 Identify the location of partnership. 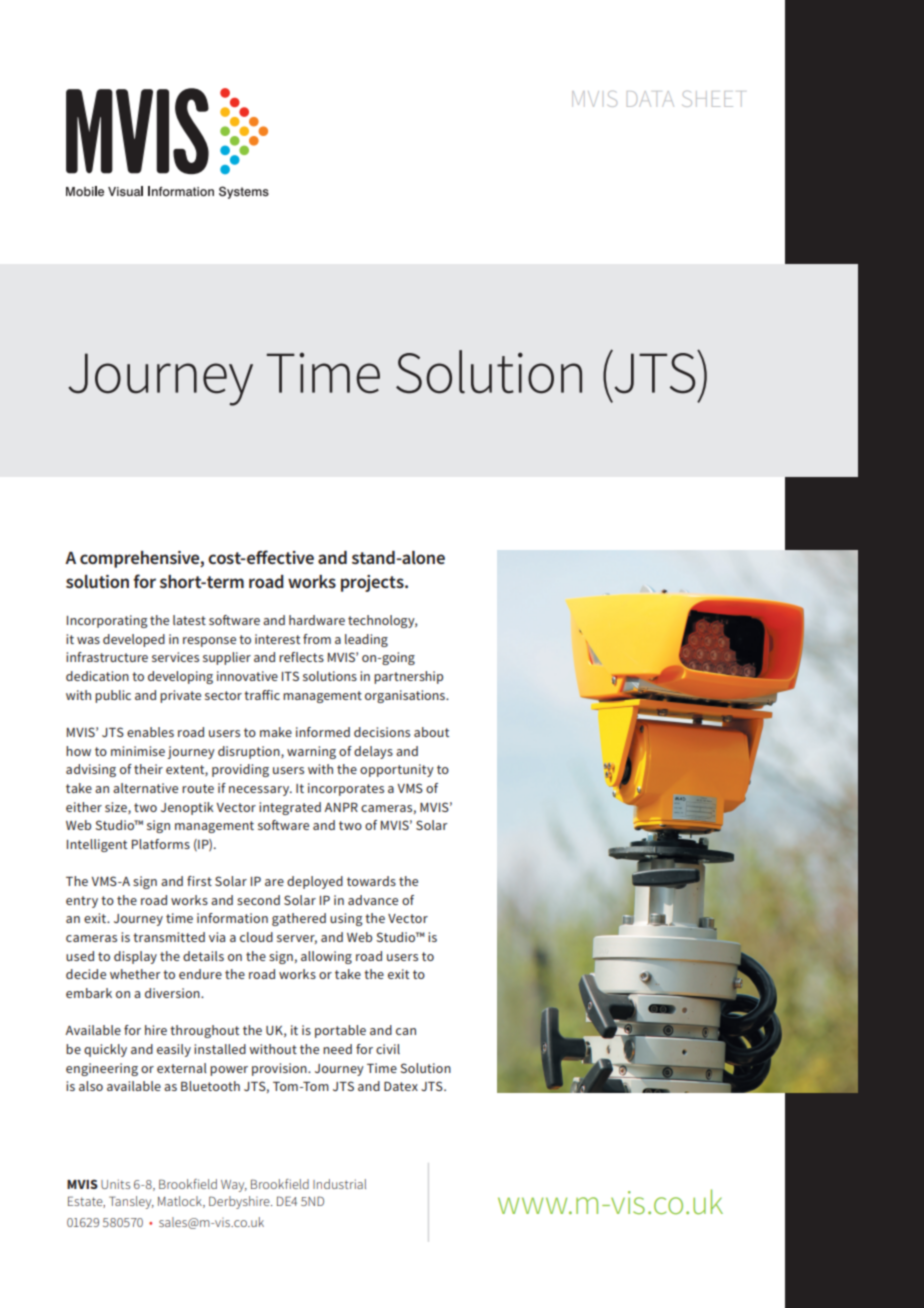
(408, 677).
